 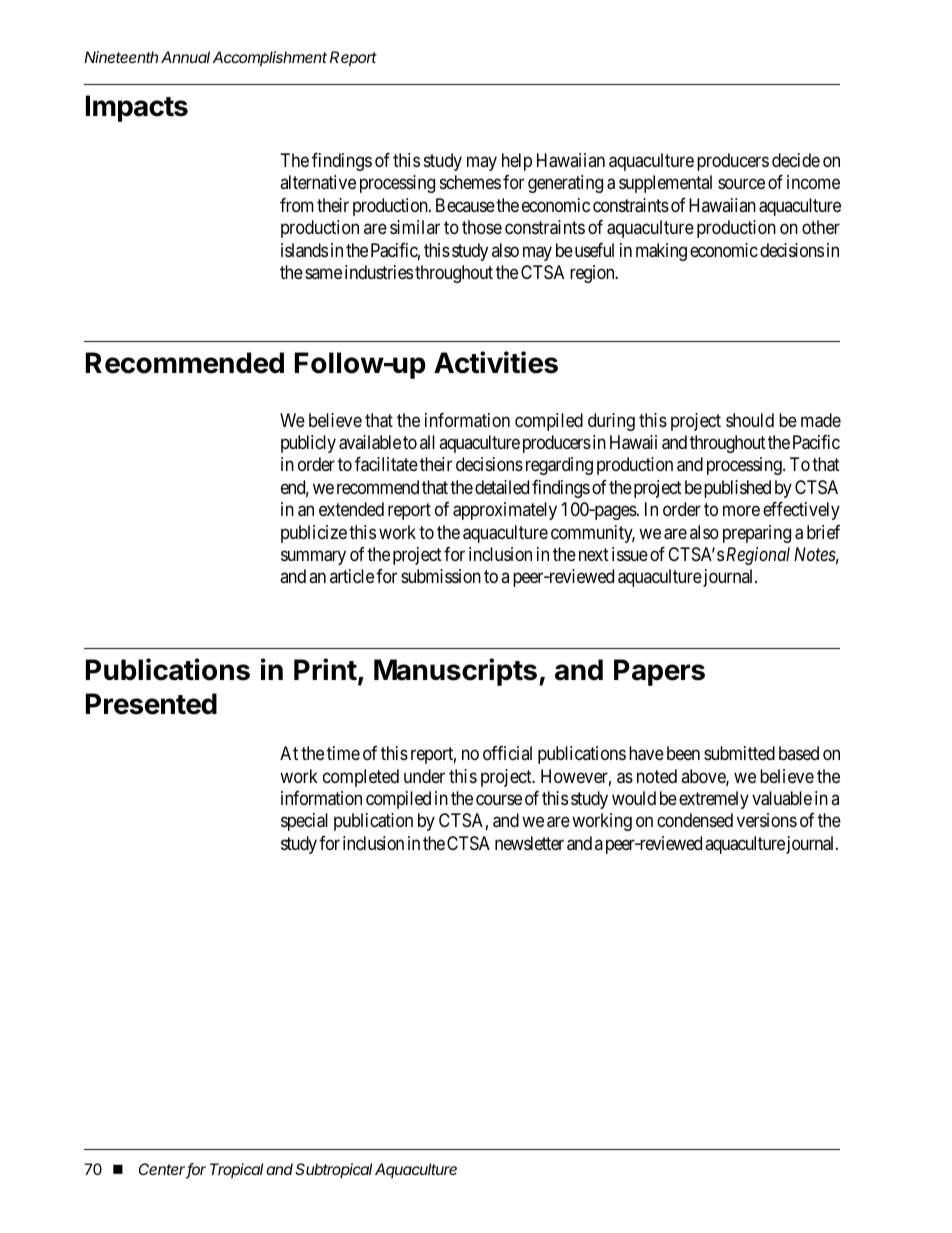 What do you see at coordinates (757, 534) in the screenshot?
I see `preparing` at bounding box center [757, 534].
